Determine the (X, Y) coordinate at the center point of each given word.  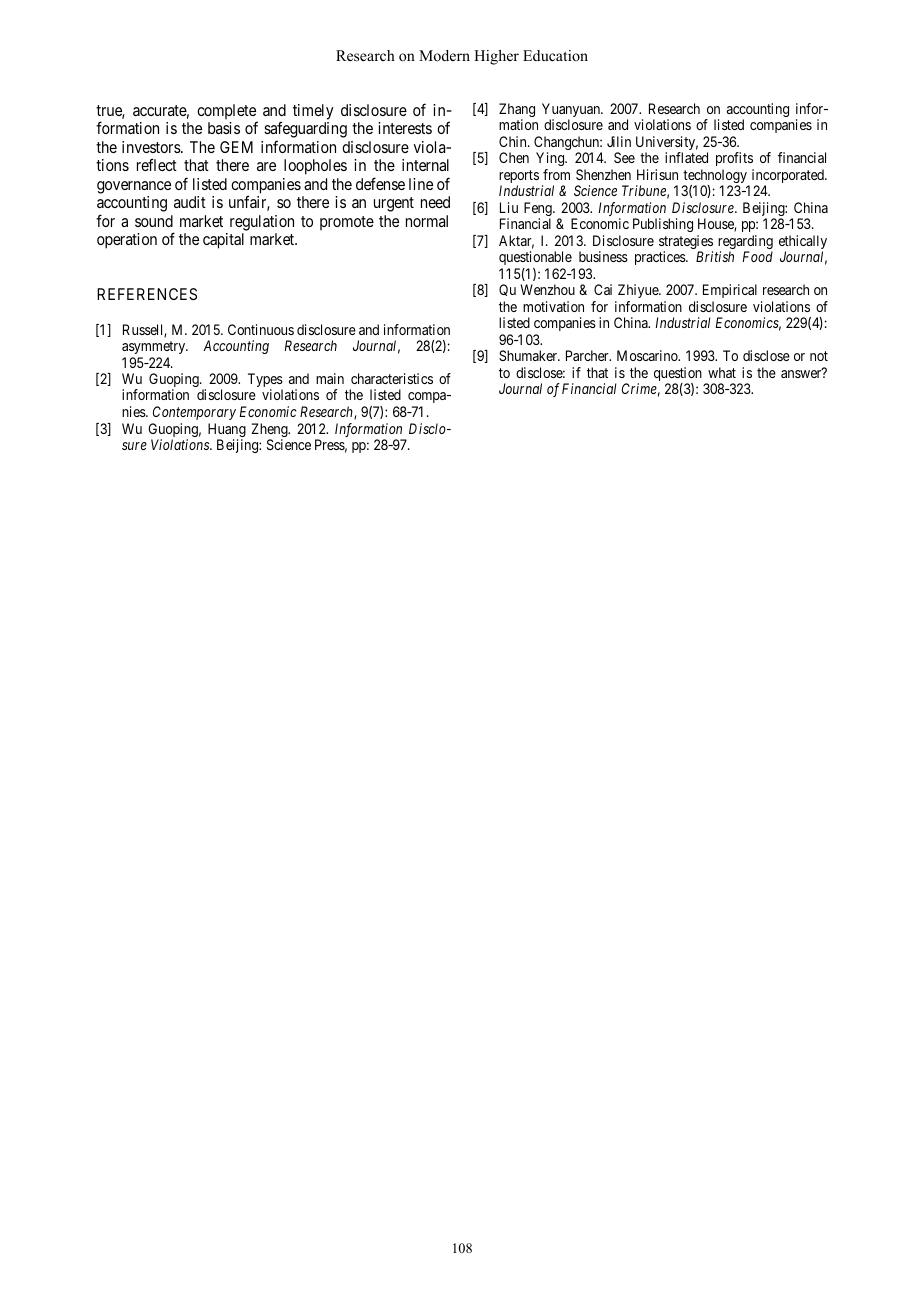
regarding (745, 243)
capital (223, 241)
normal (427, 221)
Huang (227, 431)
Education (555, 55)
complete (227, 113)
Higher (496, 57)
